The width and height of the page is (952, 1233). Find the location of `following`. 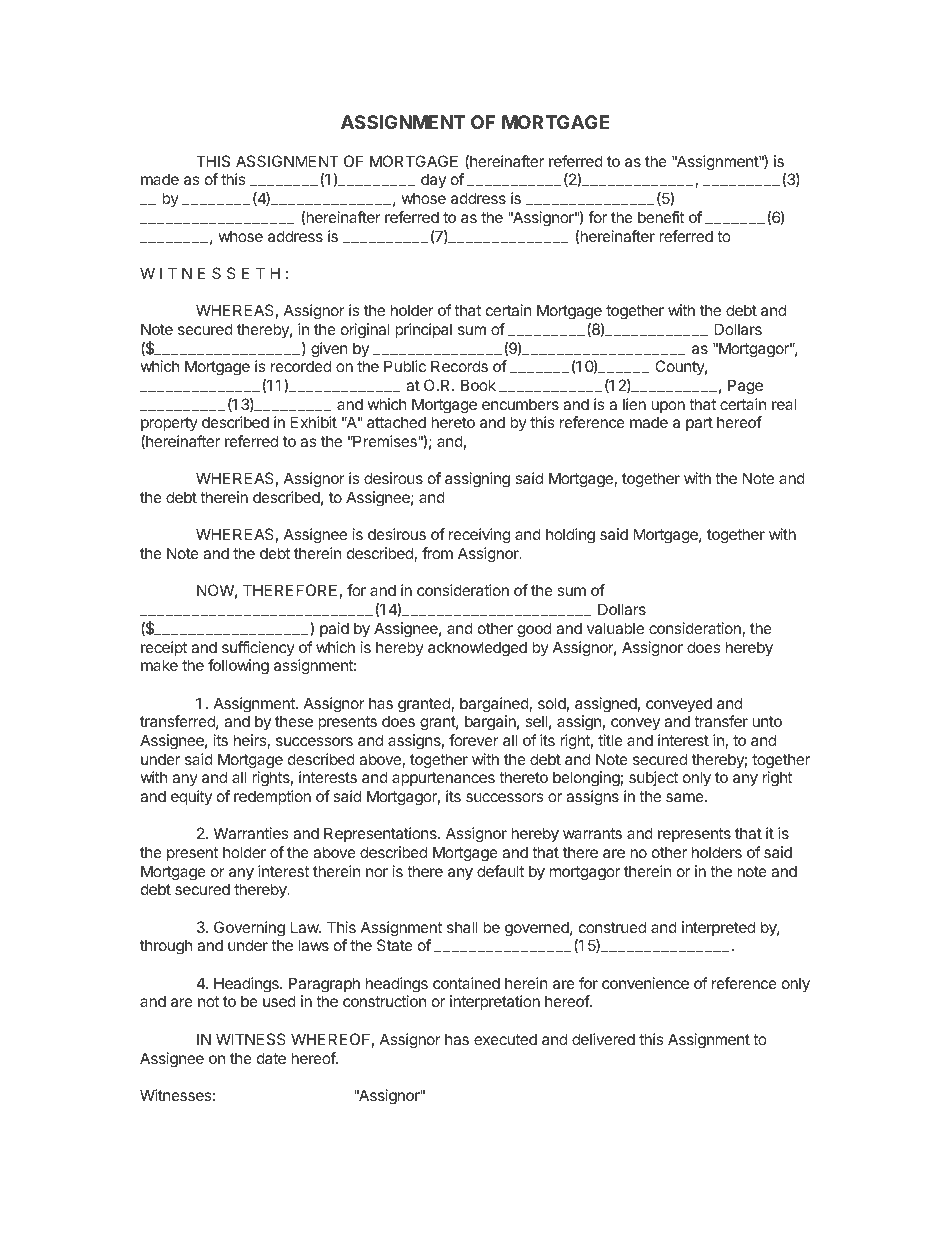

following is located at coordinates (238, 667).
